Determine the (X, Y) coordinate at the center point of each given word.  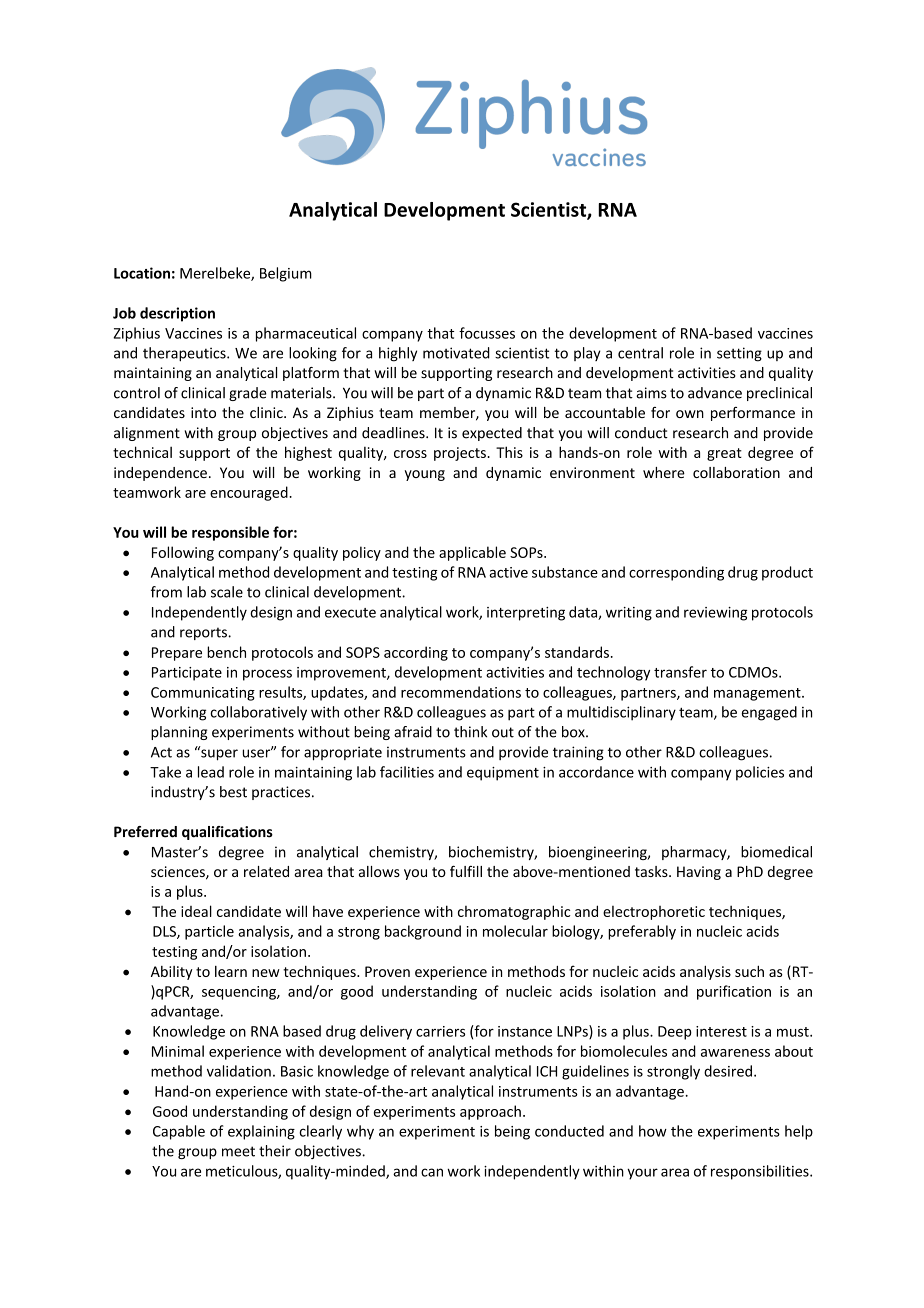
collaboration (736, 472)
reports (204, 633)
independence (160, 474)
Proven (387, 971)
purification (734, 992)
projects (461, 454)
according (416, 653)
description (177, 314)
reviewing (715, 614)
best (233, 792)
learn (231, 971)
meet (238, 1151)
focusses (487, 333)
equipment (503, 774)
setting (739, 354)
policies (760, 773)
